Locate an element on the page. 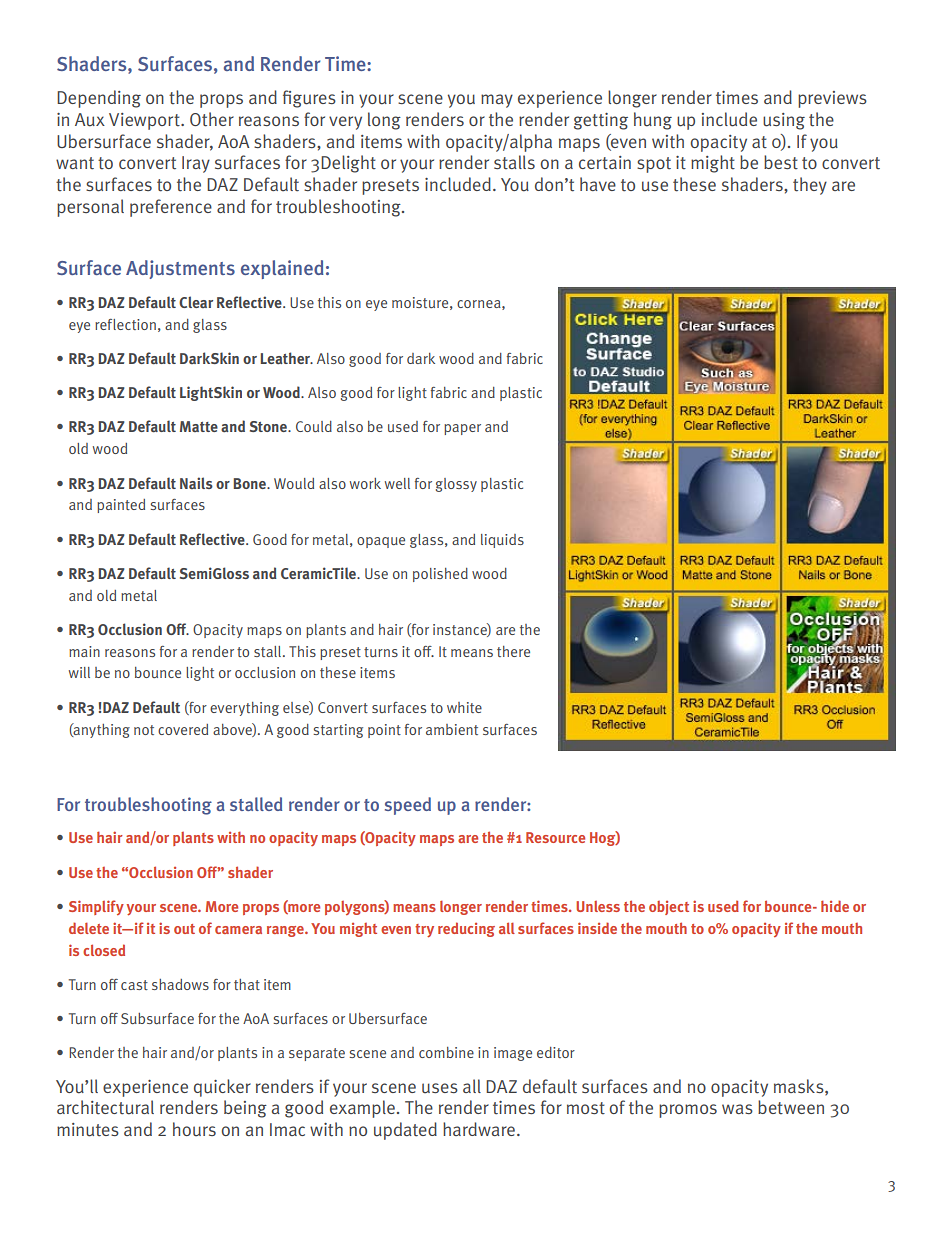 This document has height=1233, width=952. liquids is located at coordinates (502, 541).
